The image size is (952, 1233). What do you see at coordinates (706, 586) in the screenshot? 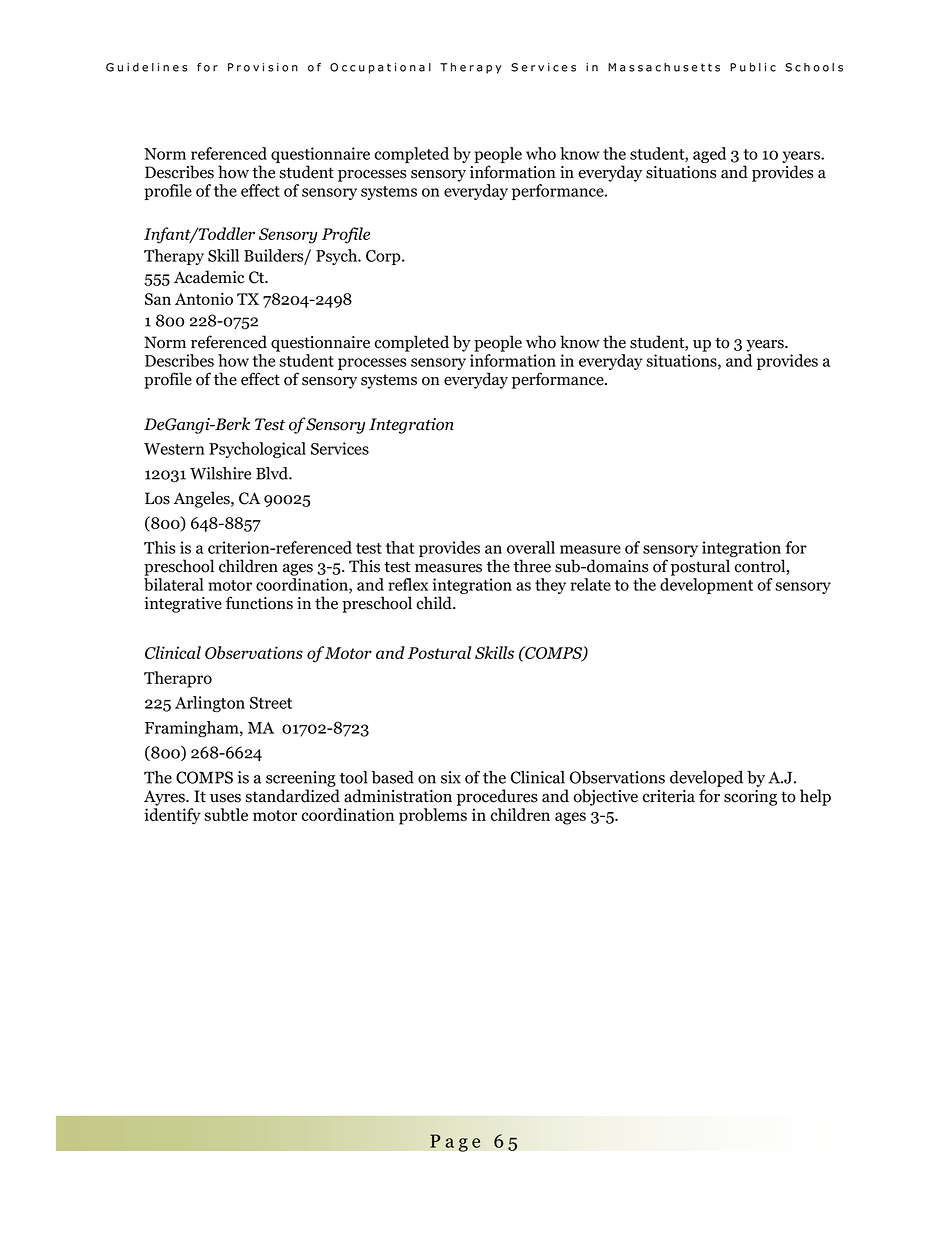
I see `development` at bounding box center [706, 586].
